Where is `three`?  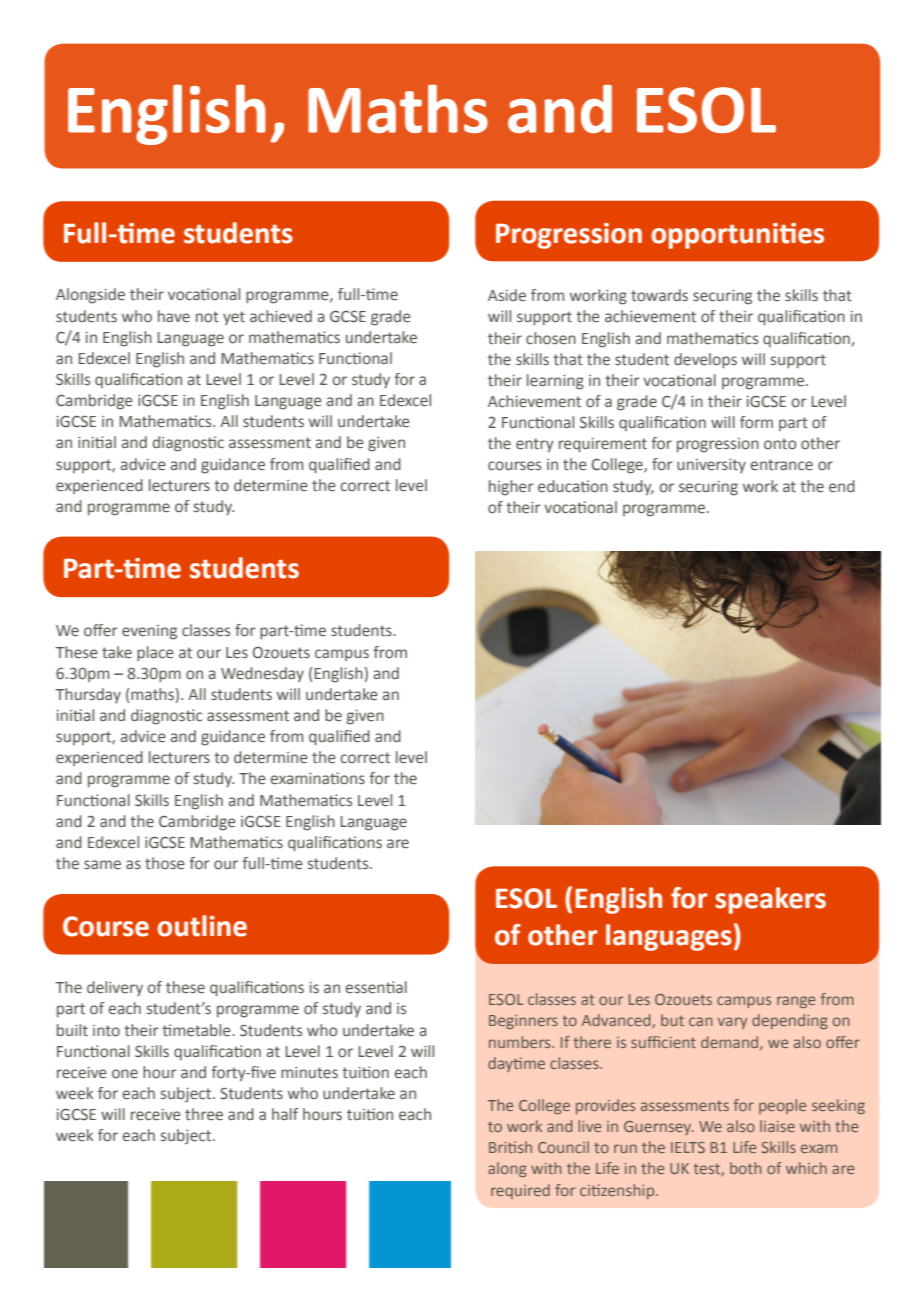
three is located at coordinates (204, 1114).
